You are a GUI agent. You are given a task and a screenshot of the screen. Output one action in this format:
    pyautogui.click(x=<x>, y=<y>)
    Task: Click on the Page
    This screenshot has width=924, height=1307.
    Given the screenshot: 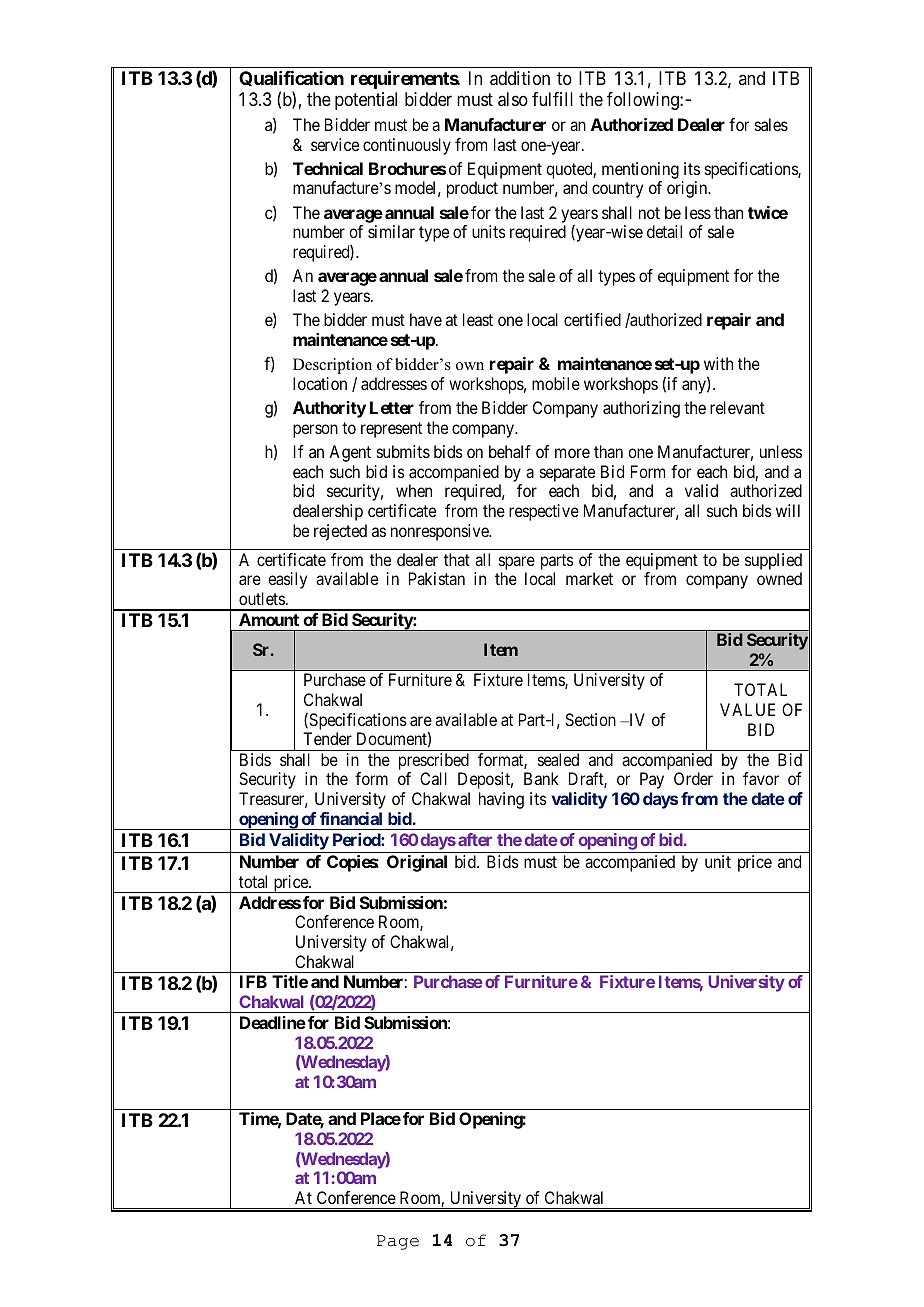 What is the action you would take?
    pyautogui.click(x=398, y=1242)
